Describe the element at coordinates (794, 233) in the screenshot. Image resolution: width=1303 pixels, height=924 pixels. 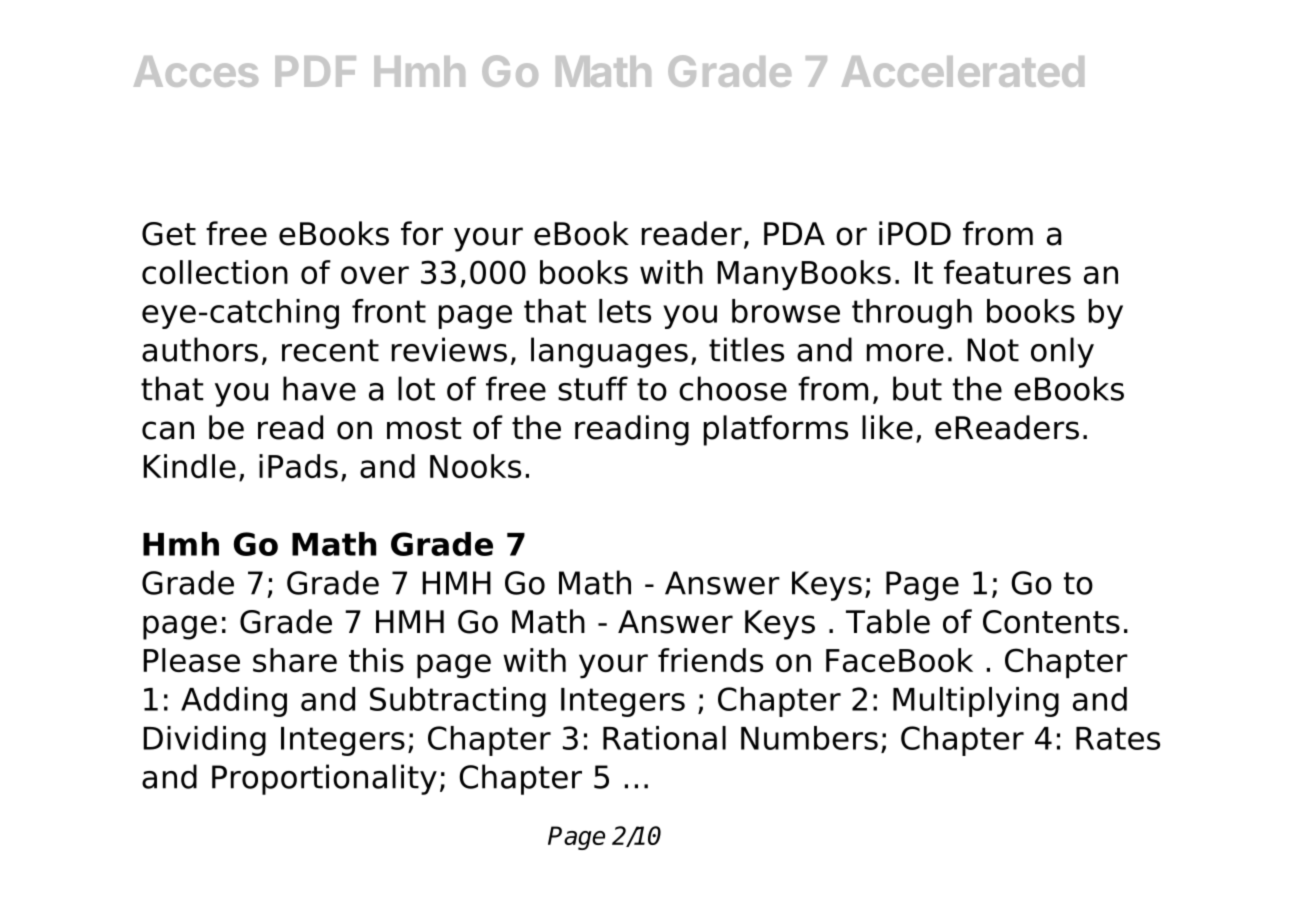
I see `PDA` at that location.
